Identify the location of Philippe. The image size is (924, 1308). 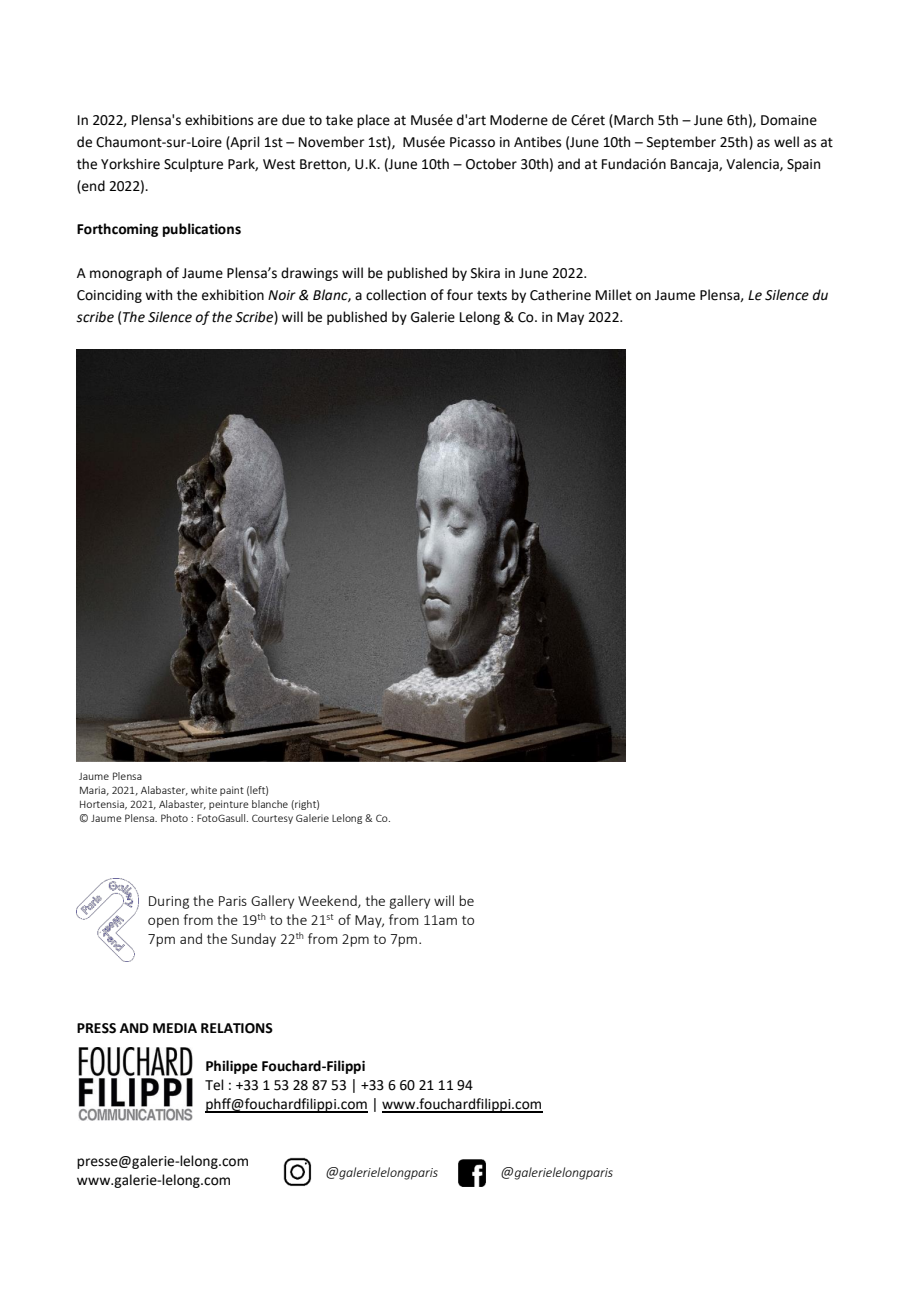
(232, 1067).
